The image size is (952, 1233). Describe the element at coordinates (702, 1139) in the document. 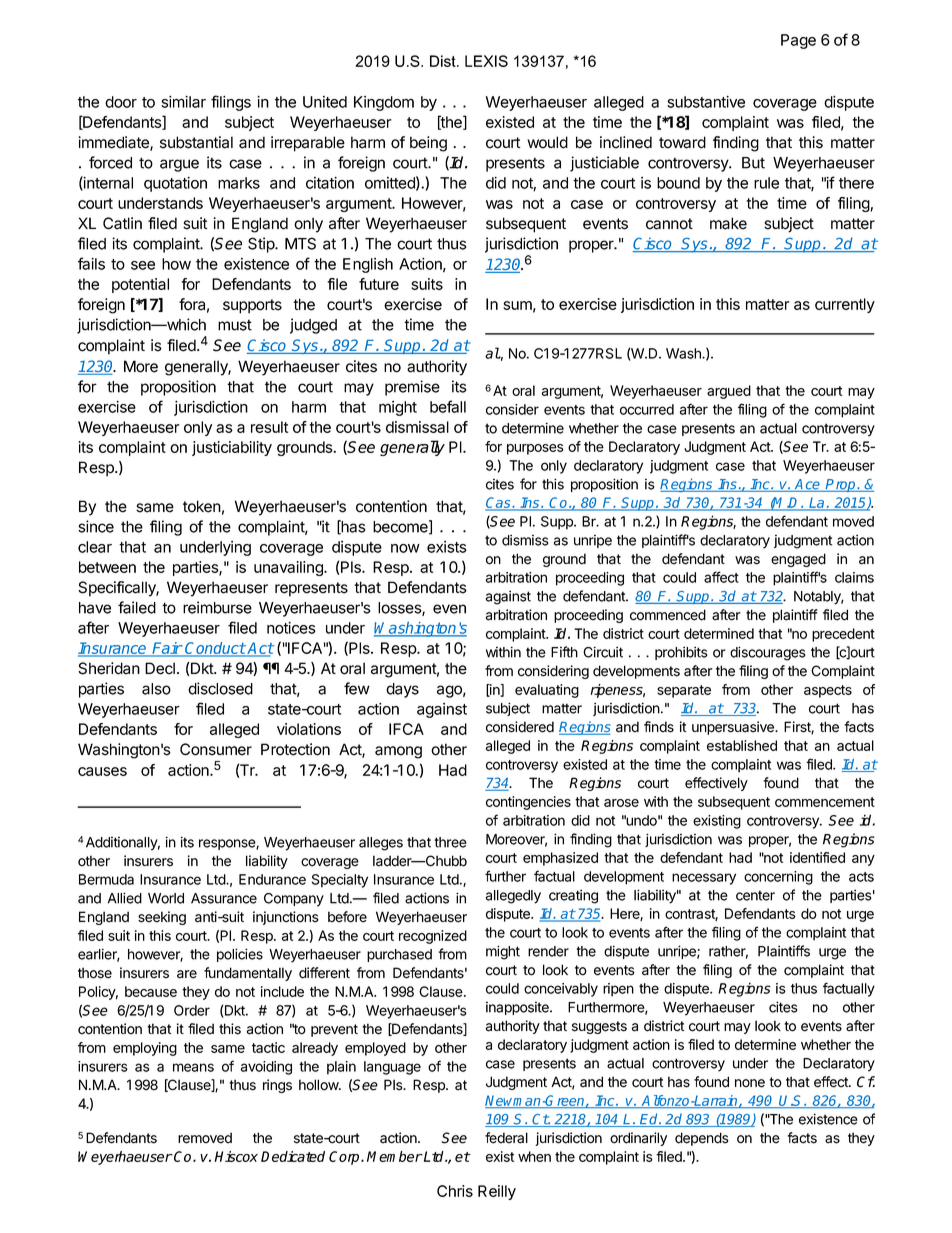

I see `depends` at that location.
